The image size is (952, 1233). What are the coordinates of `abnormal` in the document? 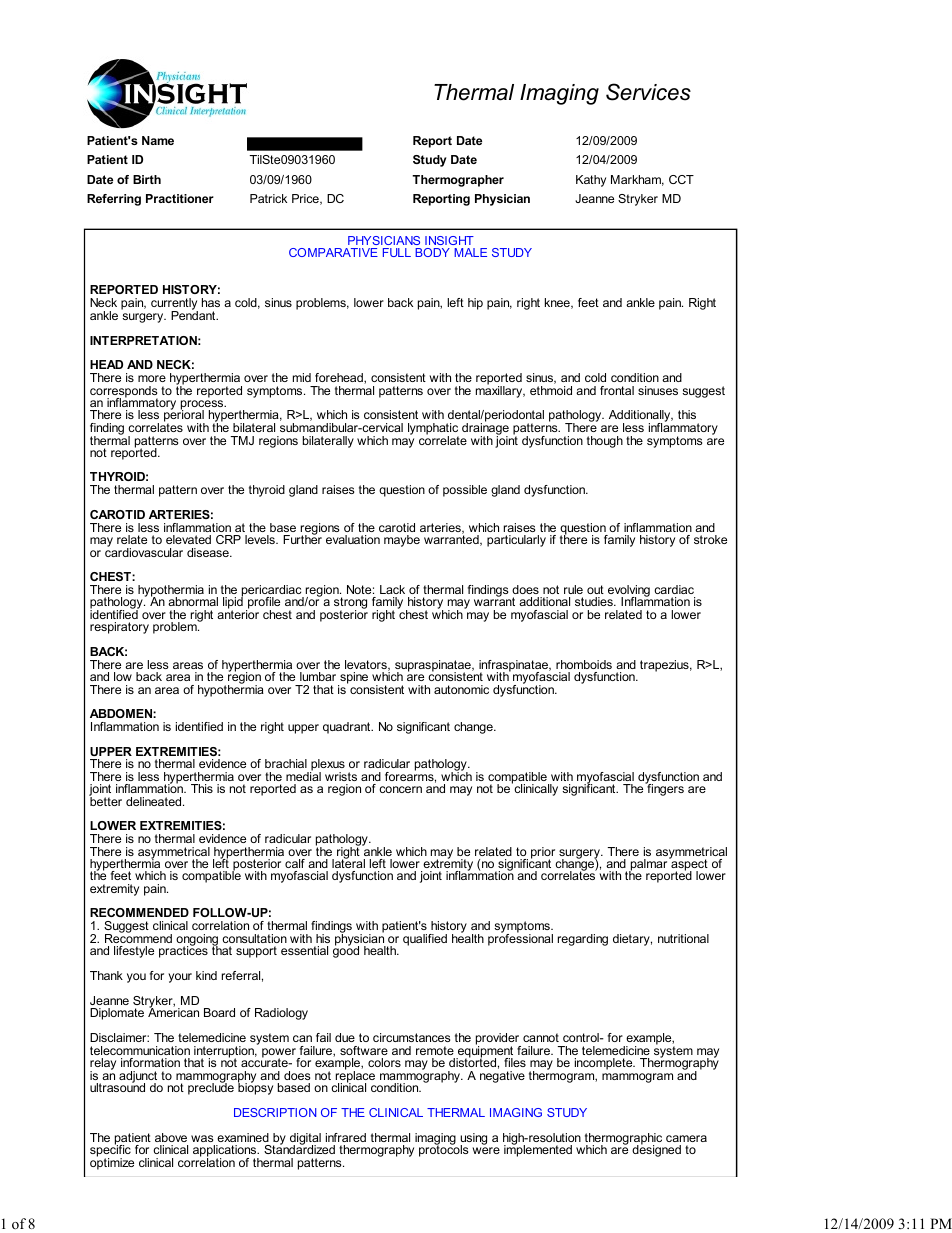 It's located at (193, 601).
